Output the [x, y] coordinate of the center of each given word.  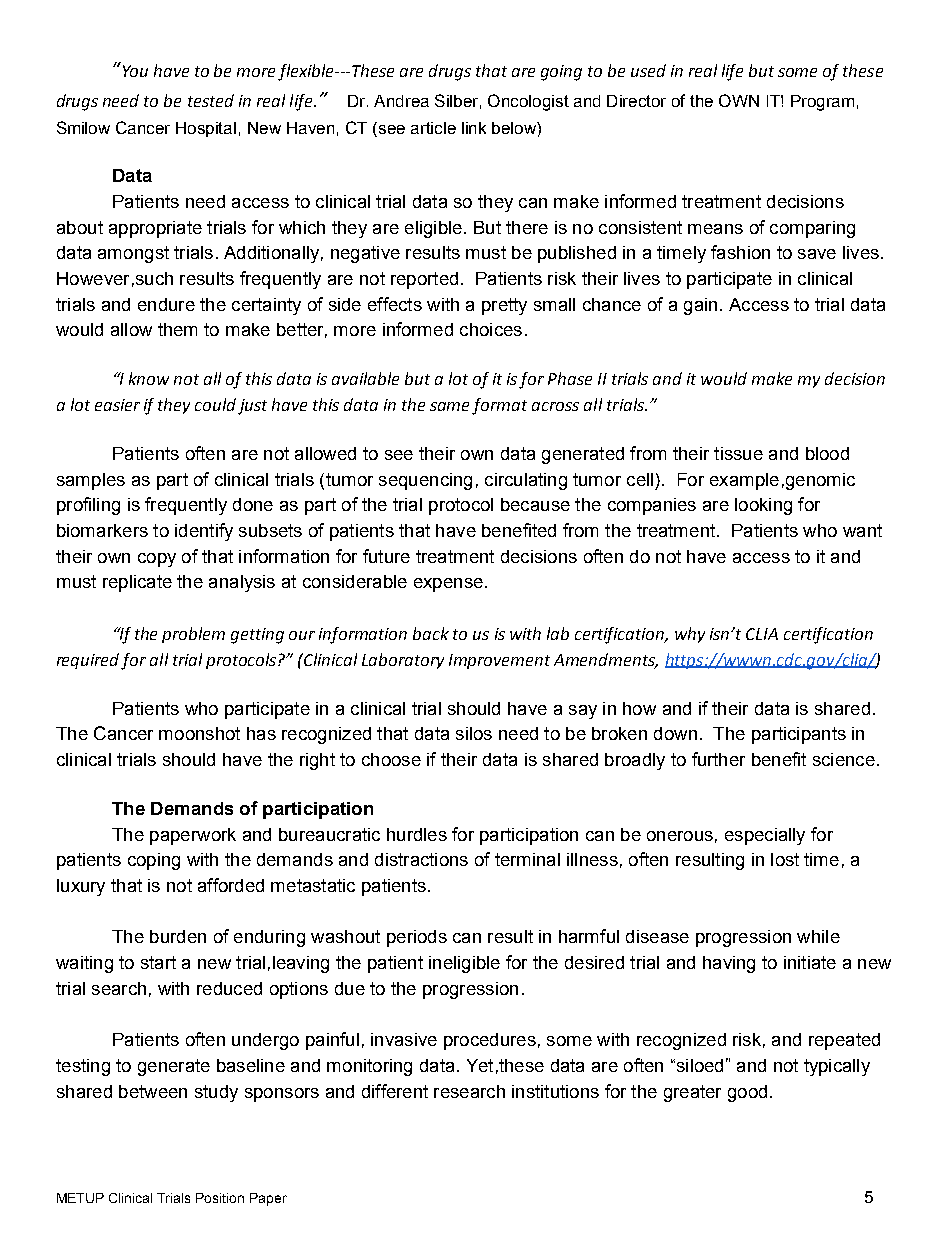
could [215, 404]
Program [822, 103]
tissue [738, 453]
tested [211, 100]
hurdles [417, 834]
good [747, 1093]
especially [765, 836]
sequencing [425, 481]
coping [154, 861]
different [395, 1091]
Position [220, 1198]
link [474, 128]
